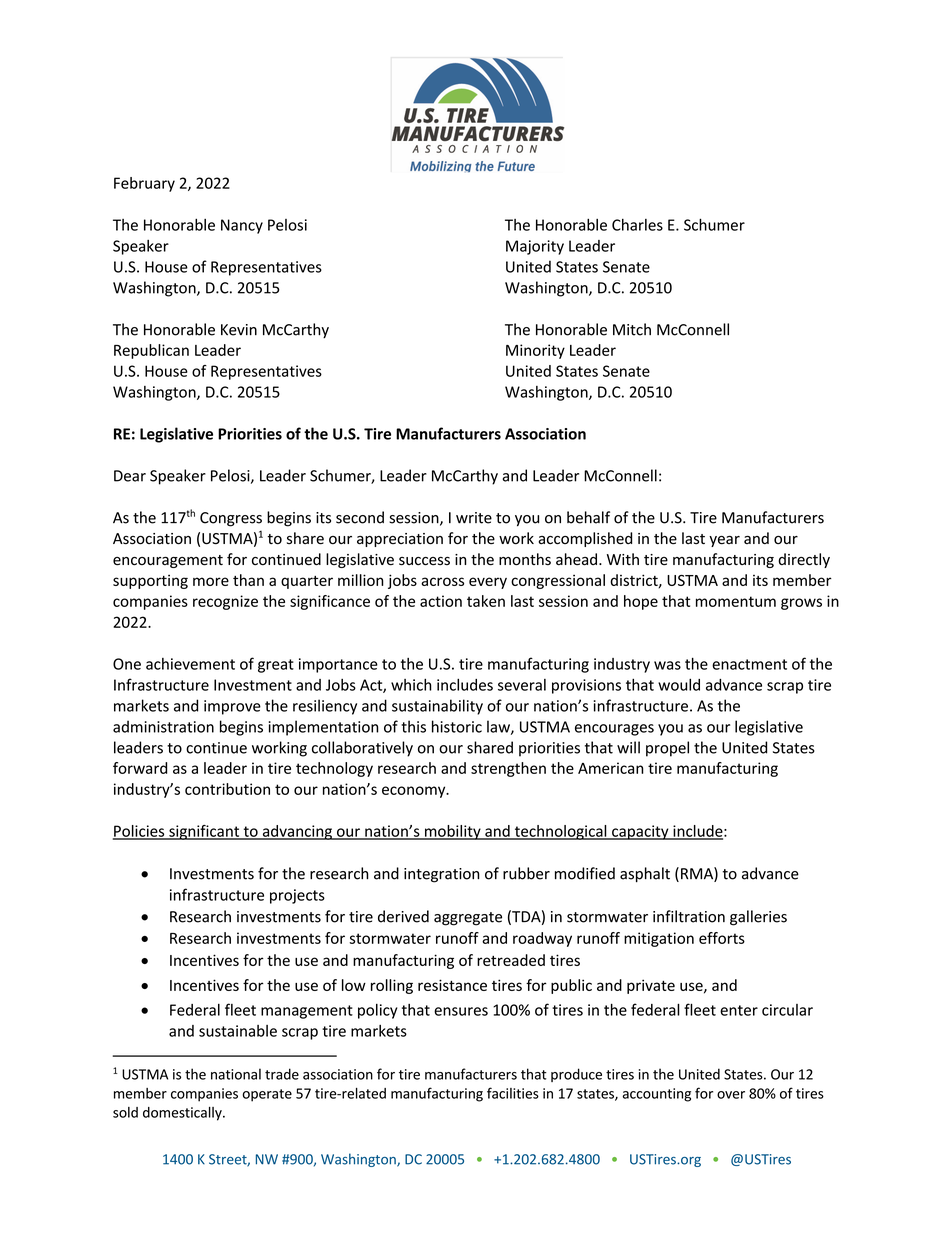  Describe the element at coordinates (242, 226) in the screenshot. I see `Nancy` at that location.
